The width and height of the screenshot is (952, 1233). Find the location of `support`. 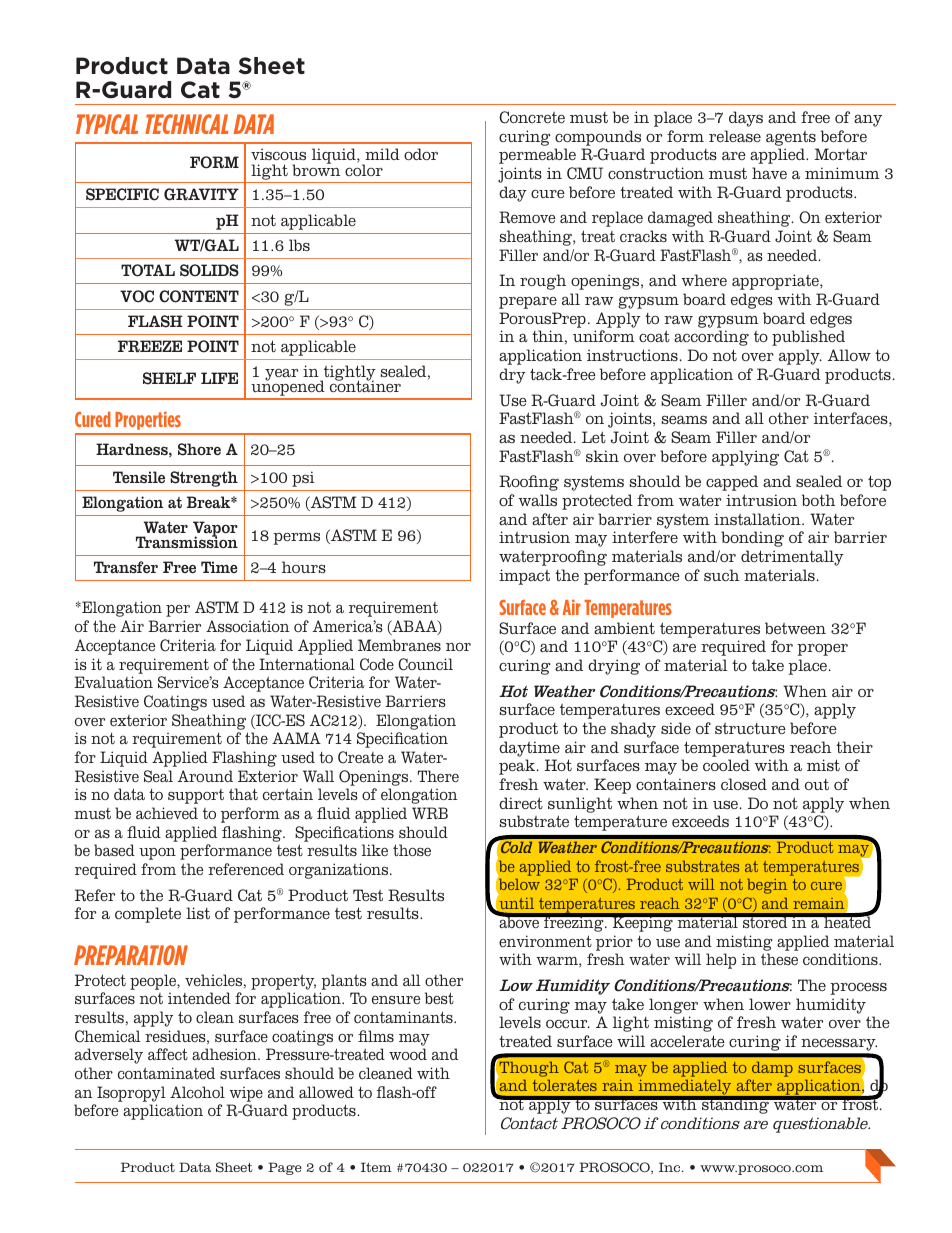

support is located at coordinates (196, 796).
